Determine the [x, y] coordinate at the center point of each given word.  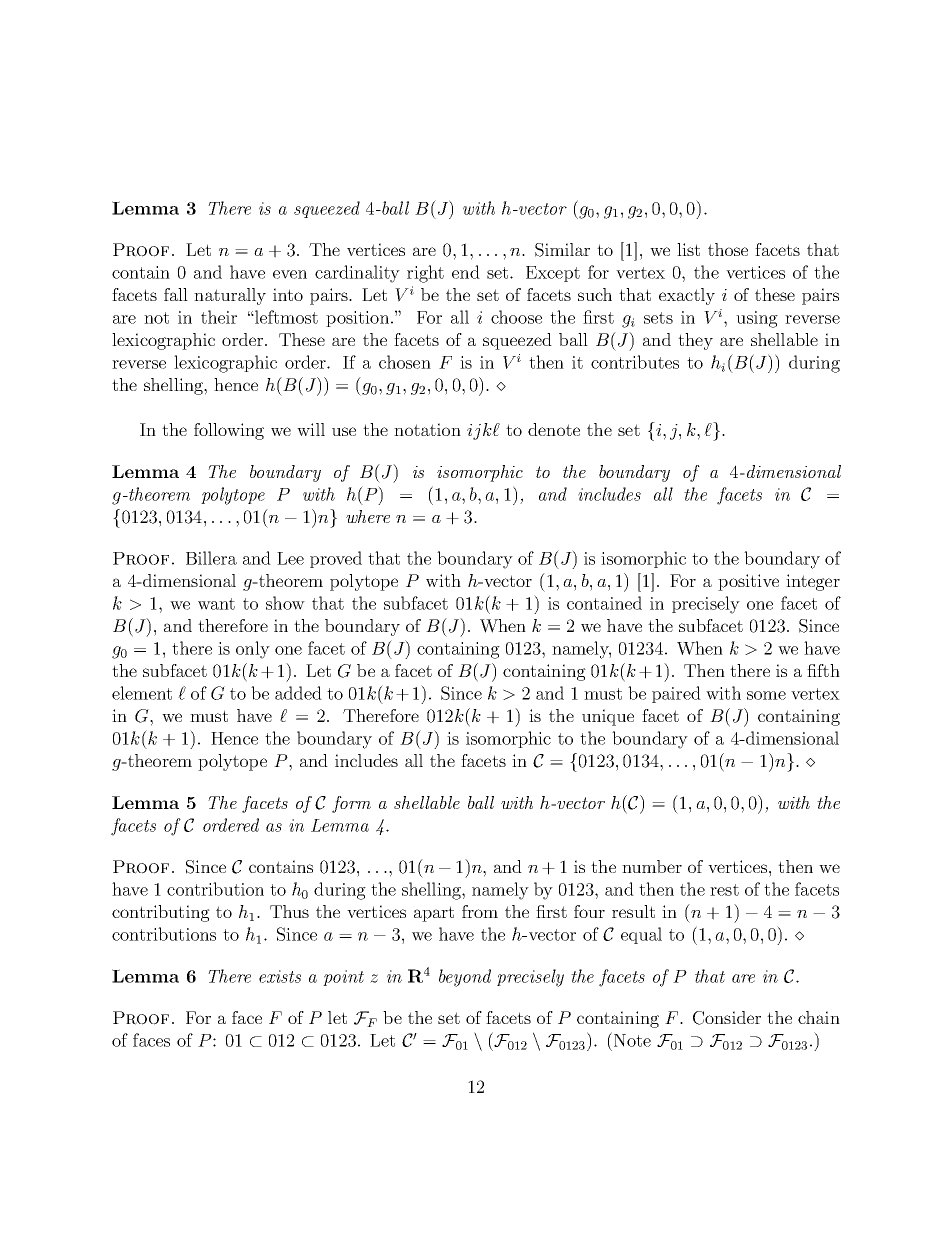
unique [608, 717]
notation [427, 429]
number [652, 866]
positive [748, 582]
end [466, 272]
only [253, 650]
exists [280, 976]
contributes [635, 362]
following [229, 431]
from [480, 911]
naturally [230, 296]
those [728, 249]
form [351, 804]
